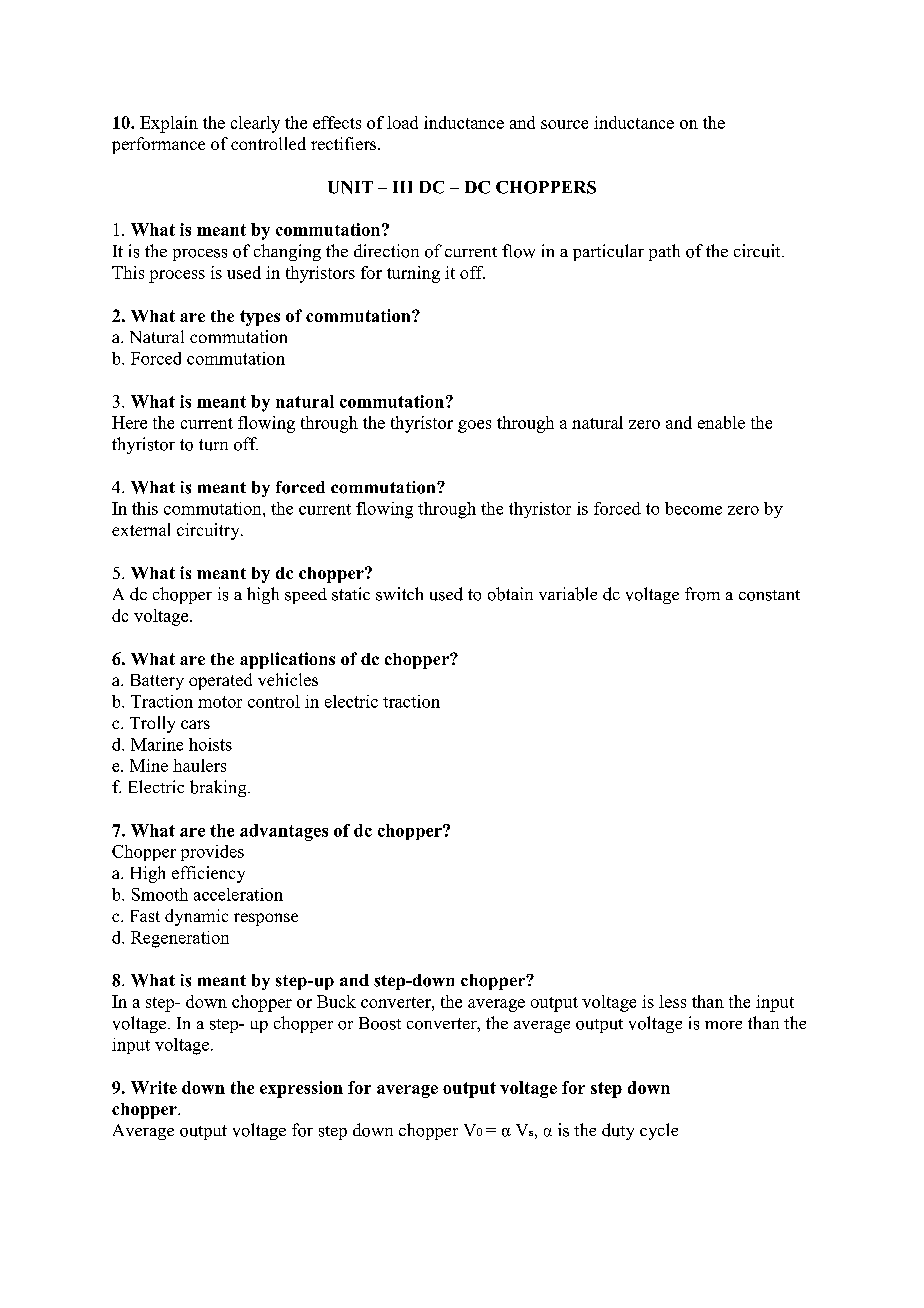 This screenshot has height=1308, width=924. I want to click on less, so click(672, 1001).
